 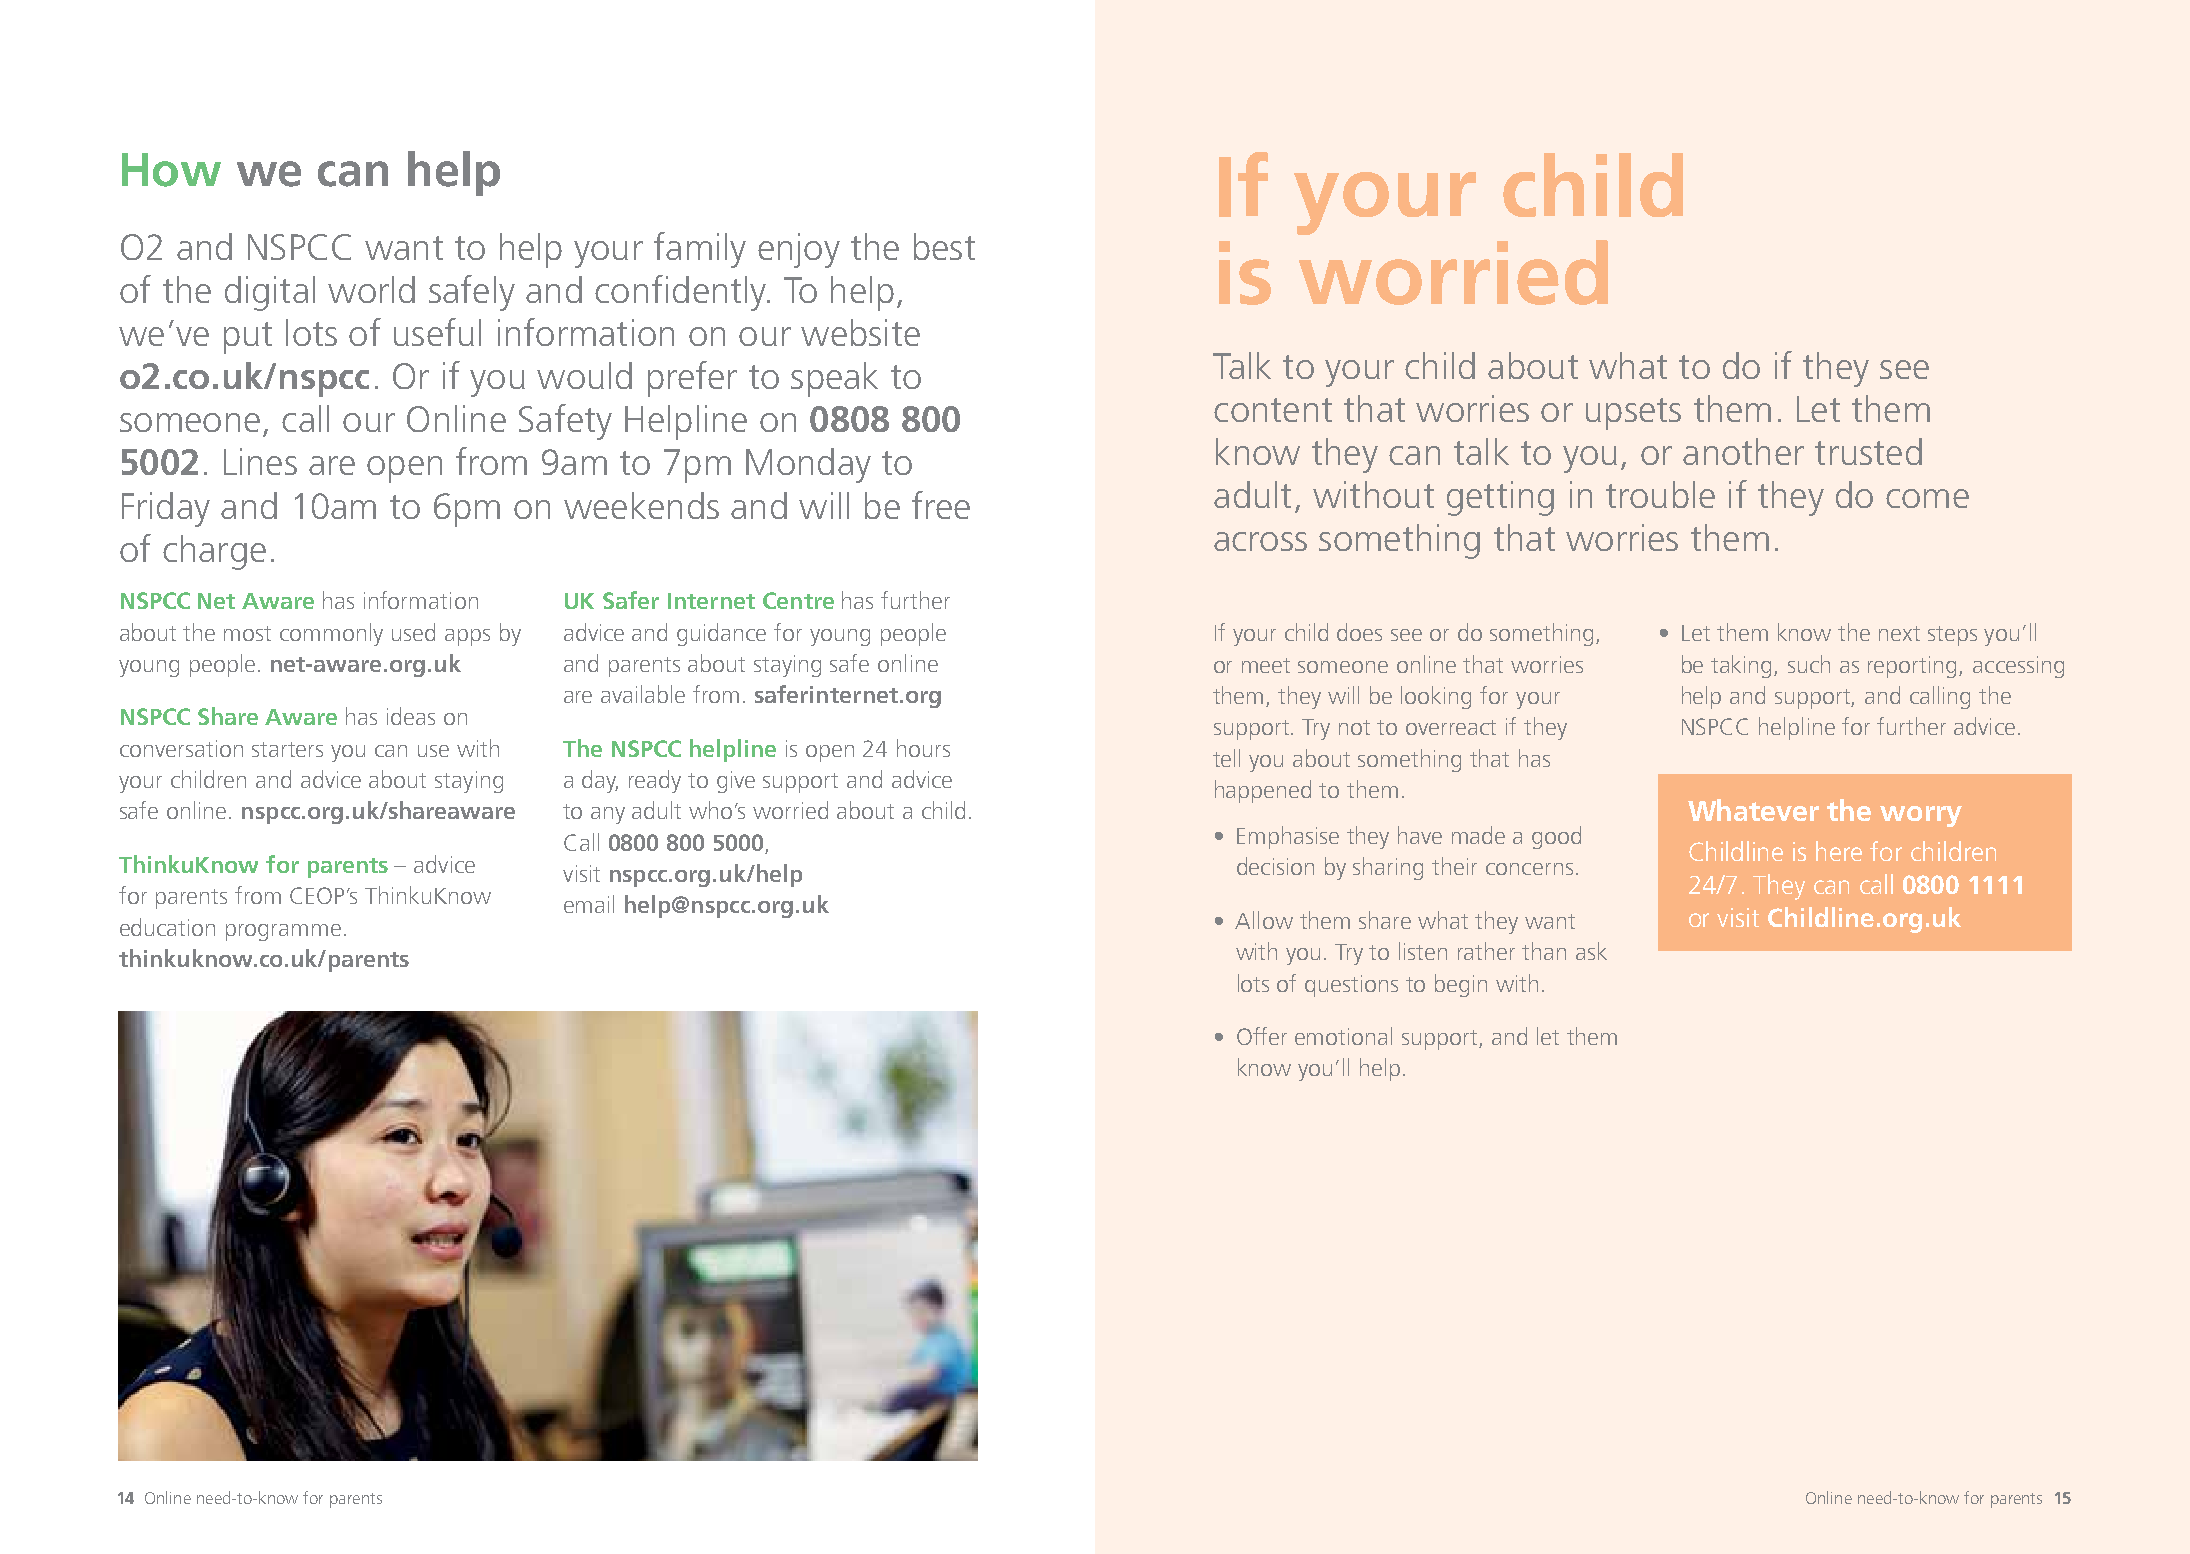 What do you see at coordinates (413, 632) in the screenshot?
I see `used` at bounding box center [413, 632].
